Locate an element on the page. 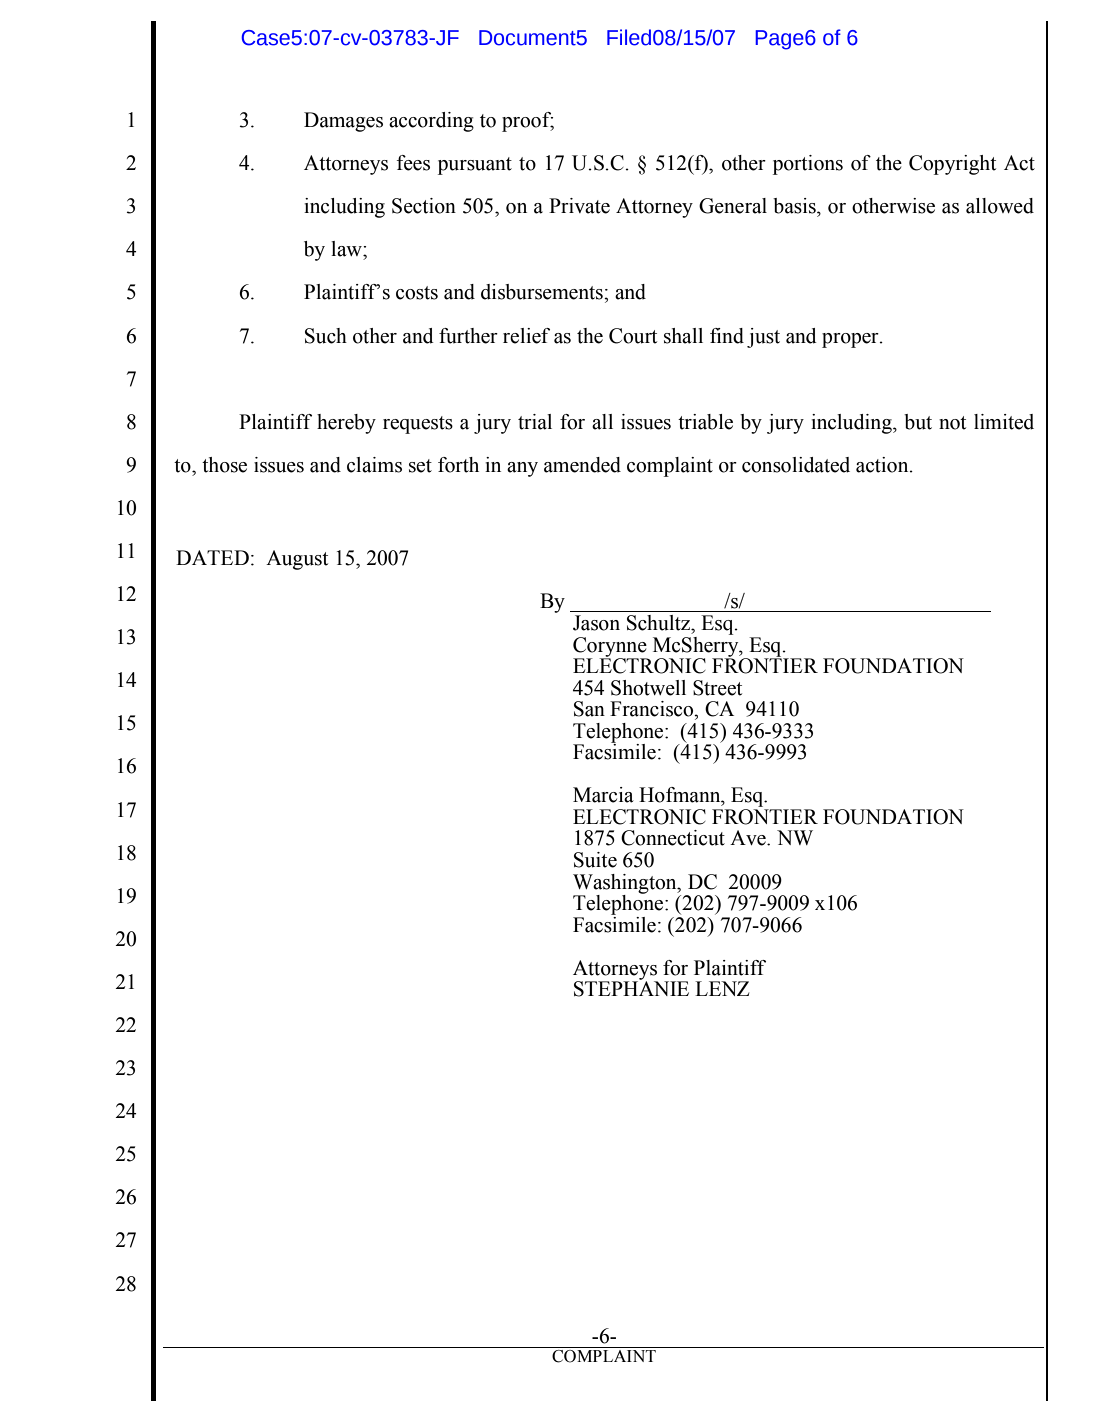  August is located at coordinates (297, 560).
